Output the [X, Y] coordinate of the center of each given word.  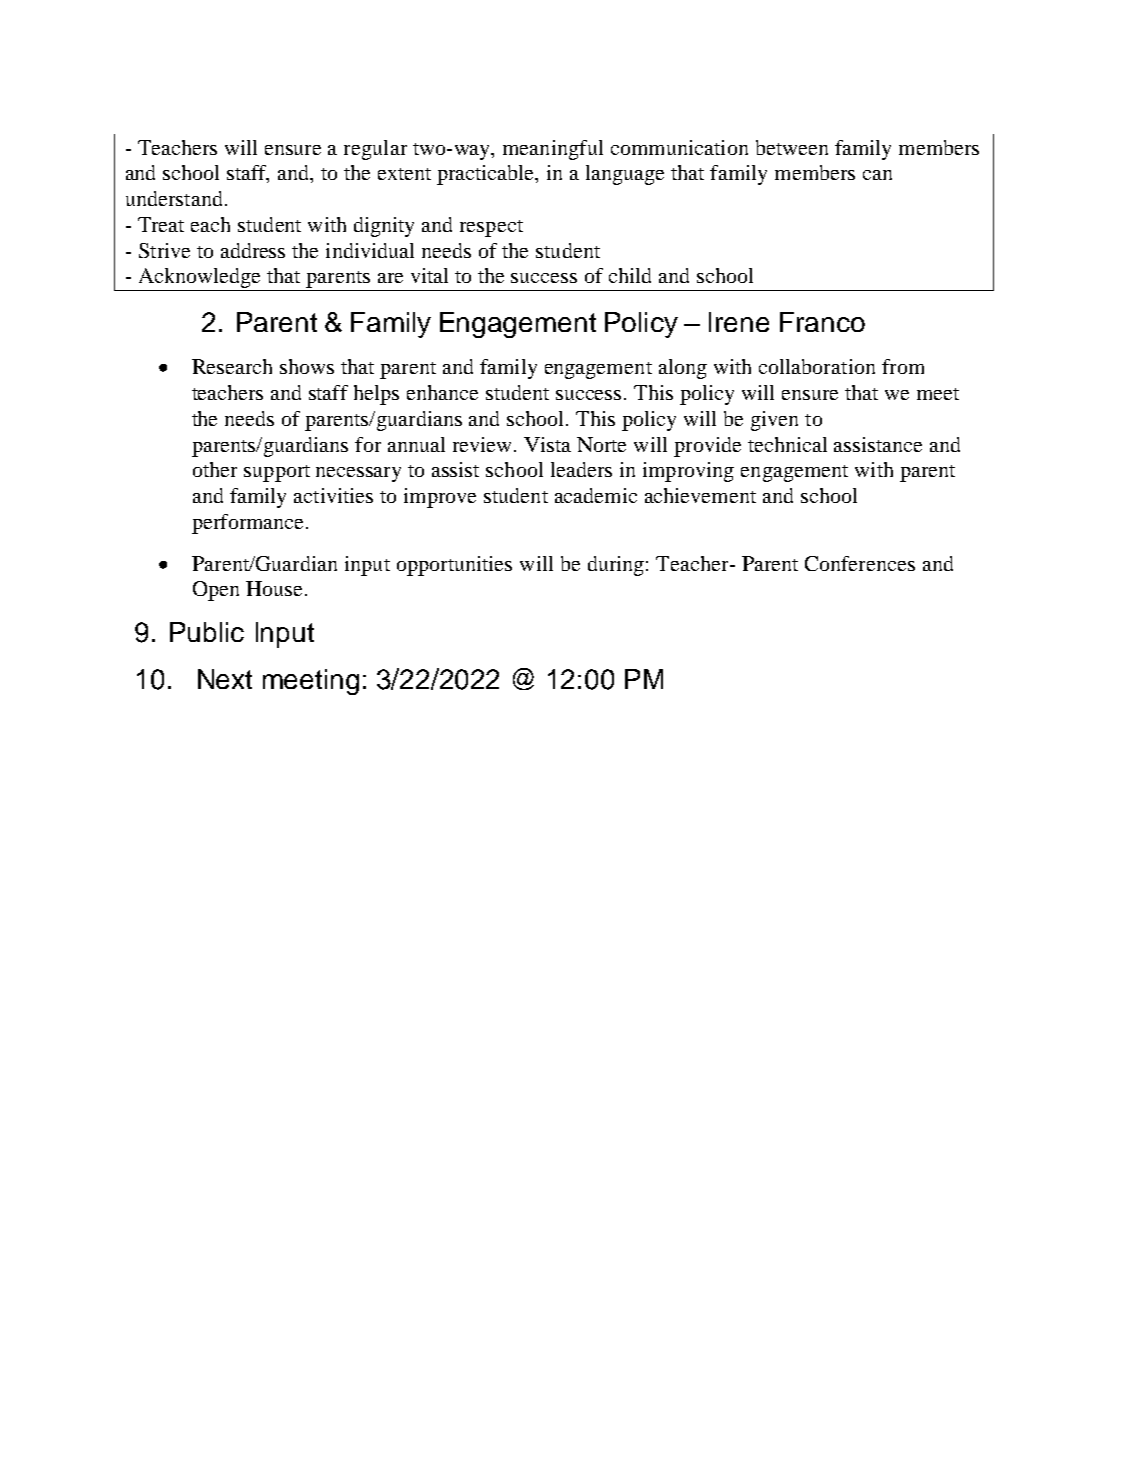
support [277, 473]
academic [596, 495]
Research [232, 366]
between [792, 147]
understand [174, 198]
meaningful [553, 150]
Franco [822, 322]
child [630, 275]
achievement [700, 495]
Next [225, 679]
